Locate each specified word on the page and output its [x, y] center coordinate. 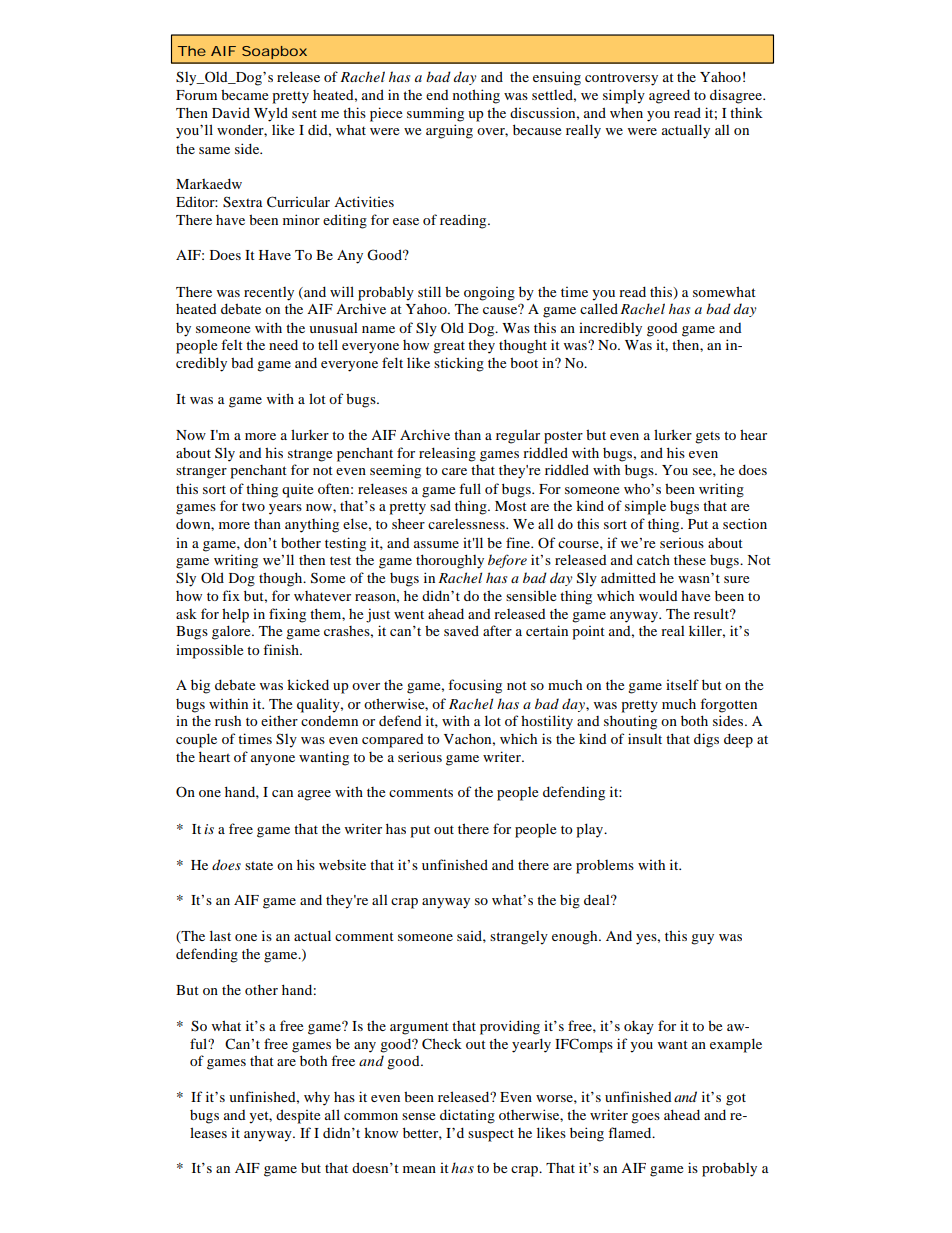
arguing [449, 131]
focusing [475, 686]
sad [440, 505]
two [253, 506]
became [244, 94]
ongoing [489, 294]
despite [298, 1116]
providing [510, 1027]
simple [645, 507]
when [626, 113]
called [599, 308]
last [220, 935]
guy [702, 939]
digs [706, 740]
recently [269, 294]
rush [228, 721]
